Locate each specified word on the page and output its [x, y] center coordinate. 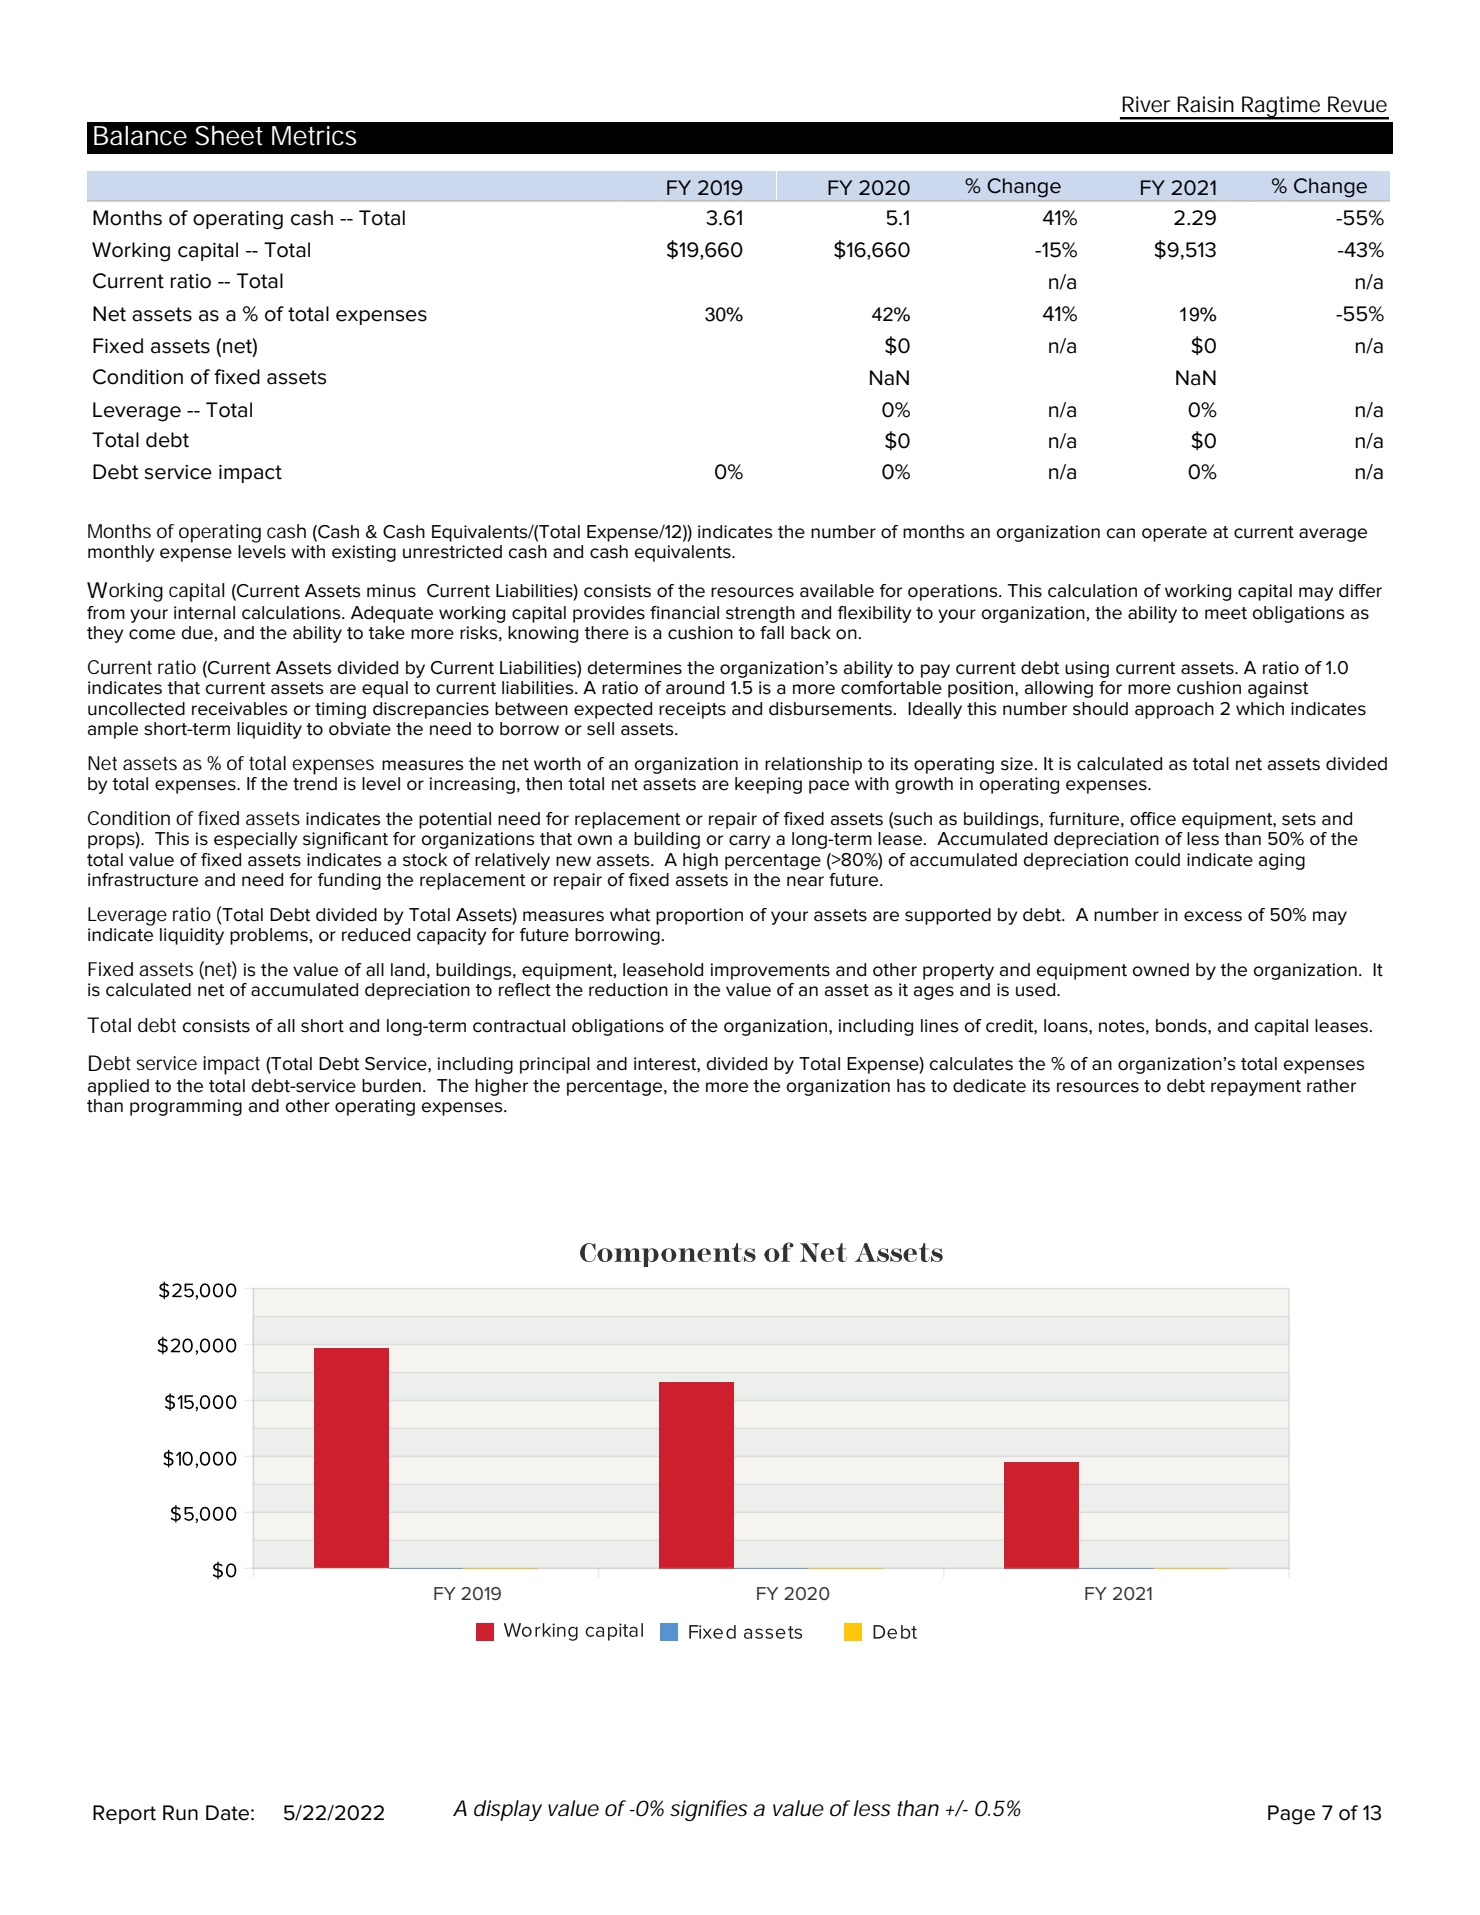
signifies [708, 1810]
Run [180, 1813]
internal [204, 613]
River [1146, 104]
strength [760, 614]
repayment [1256, 1088]
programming [186, 1107]
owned [1160, 970]
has [911, 1086]
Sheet [229, 136]
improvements [770, 971]
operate [1174, 534]
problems [269, 936]
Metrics [314, 136]
